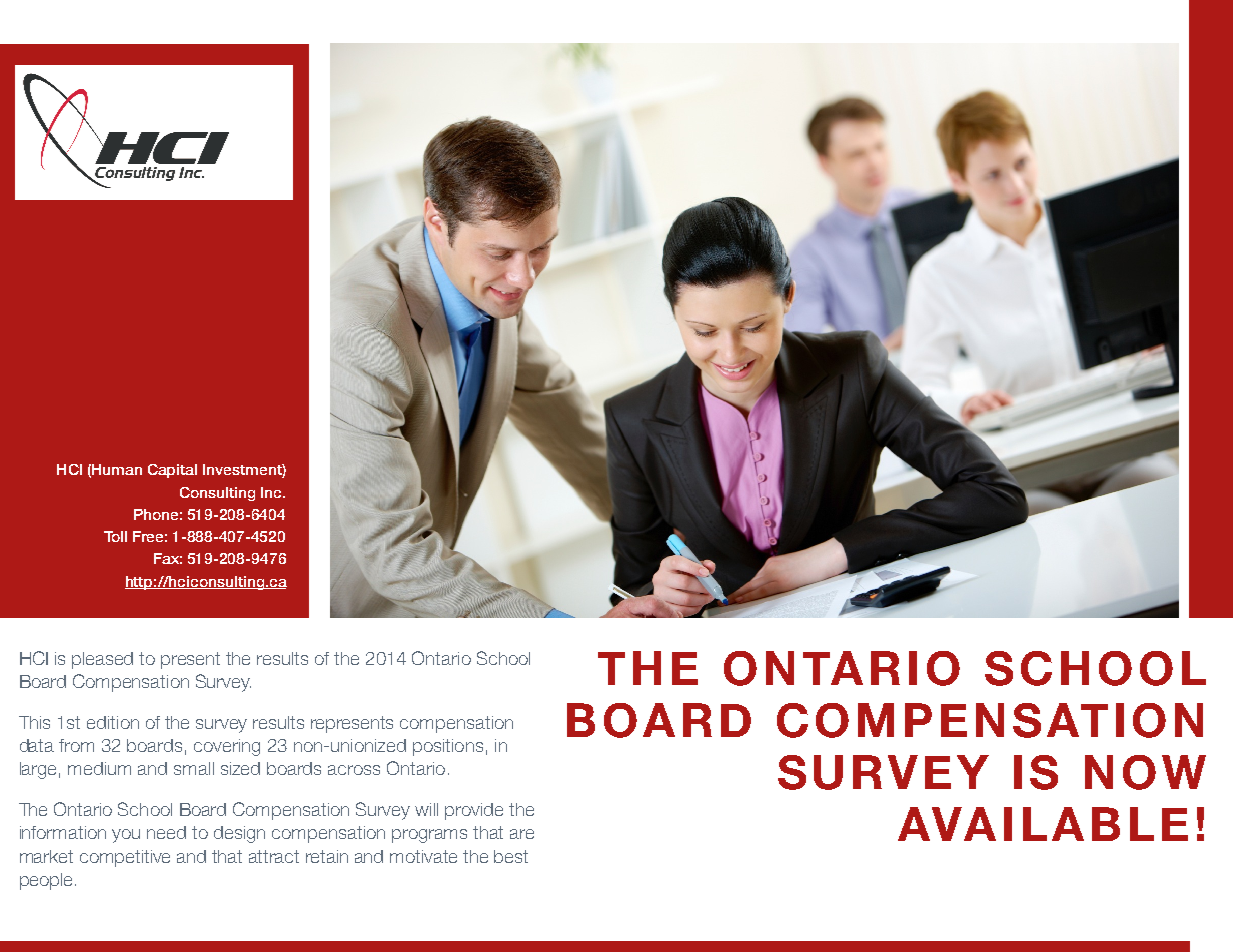  Describe the element at coordinates (34, 722) in the document. I see `This` at that location.
